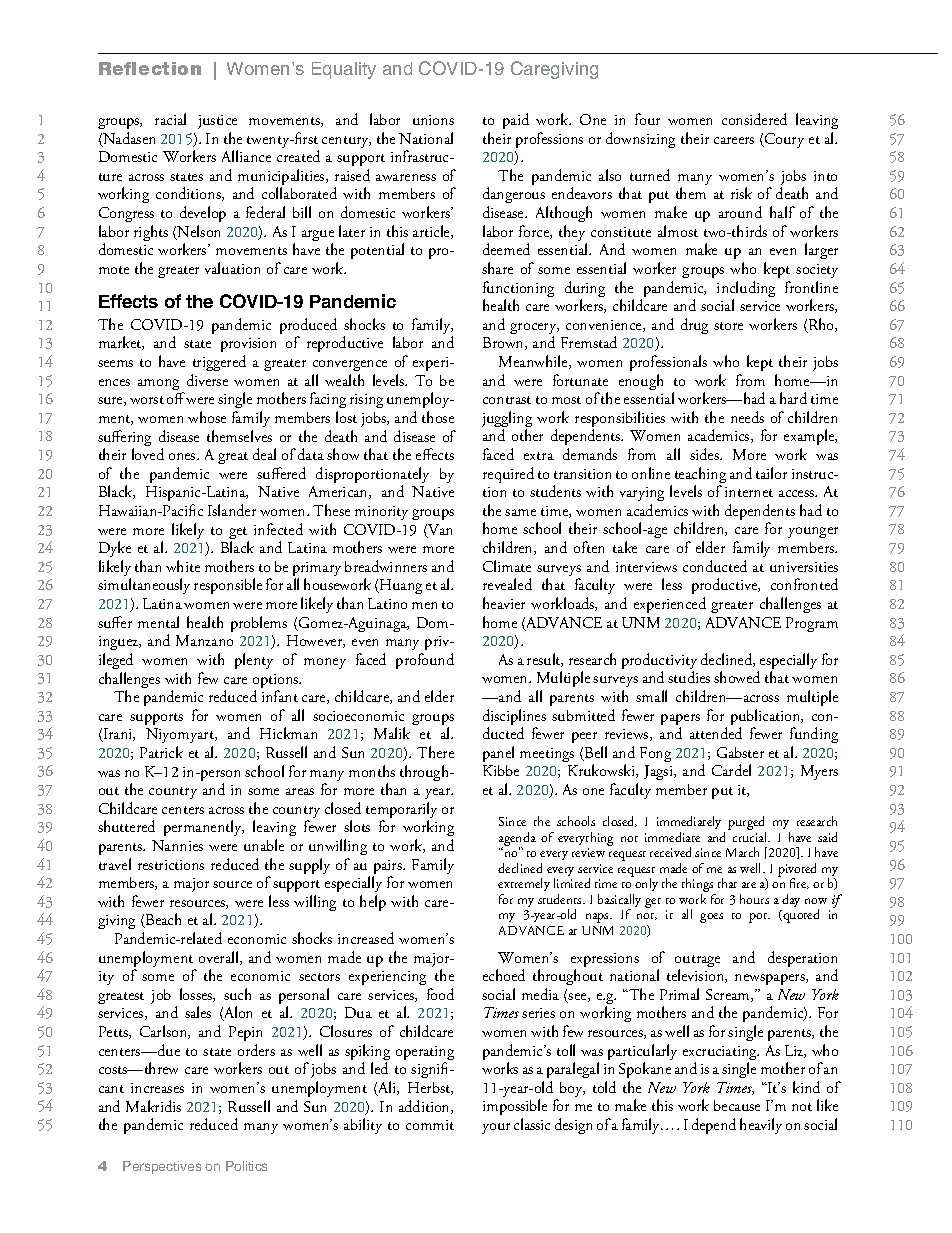 The image size is (952, 1233). I want to click on responsible, so click(228, 586).
